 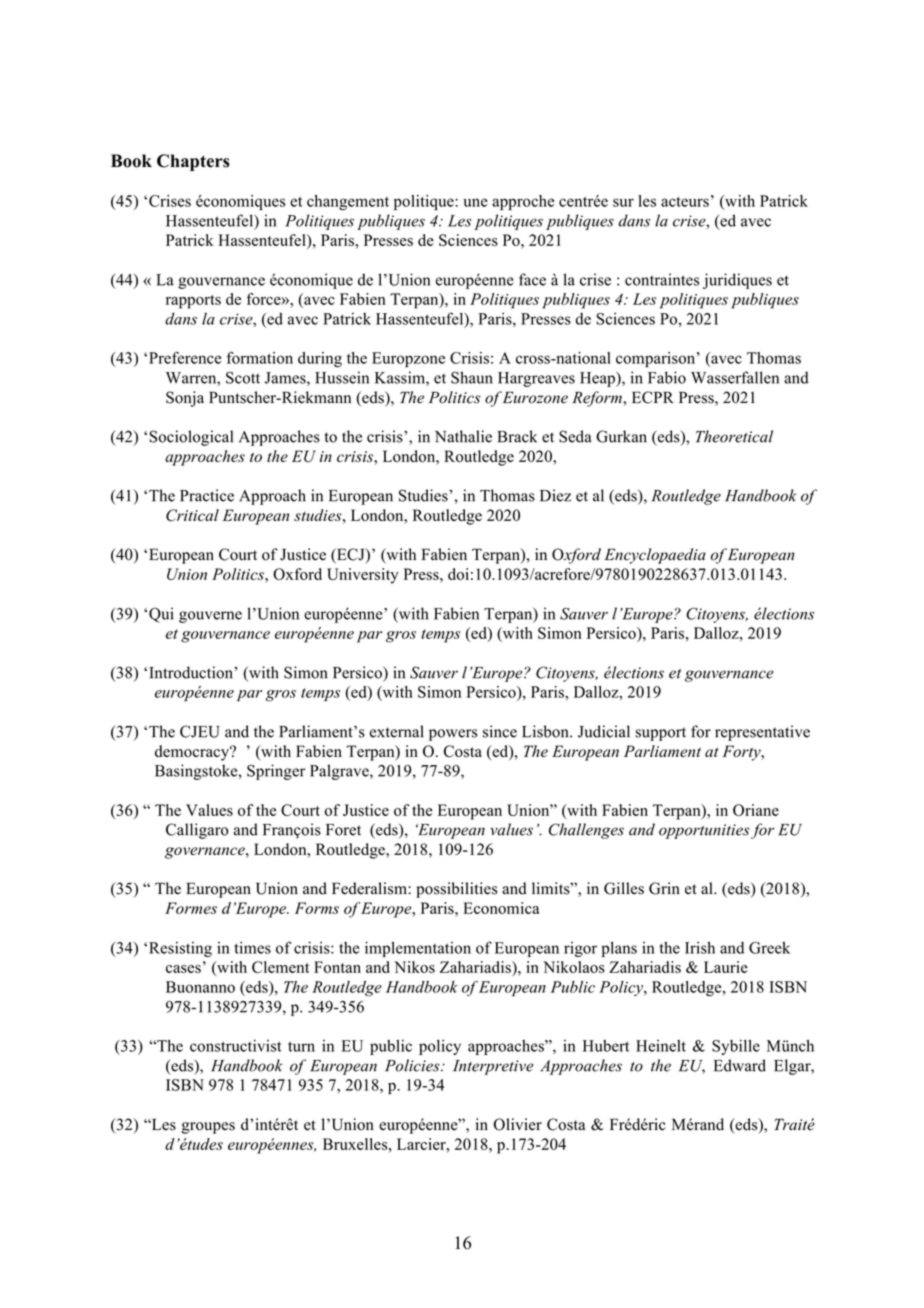 What do you see at coordinates (664, 888) in the screenshot?
I see `Grin` at bounding box center [664, 888].
